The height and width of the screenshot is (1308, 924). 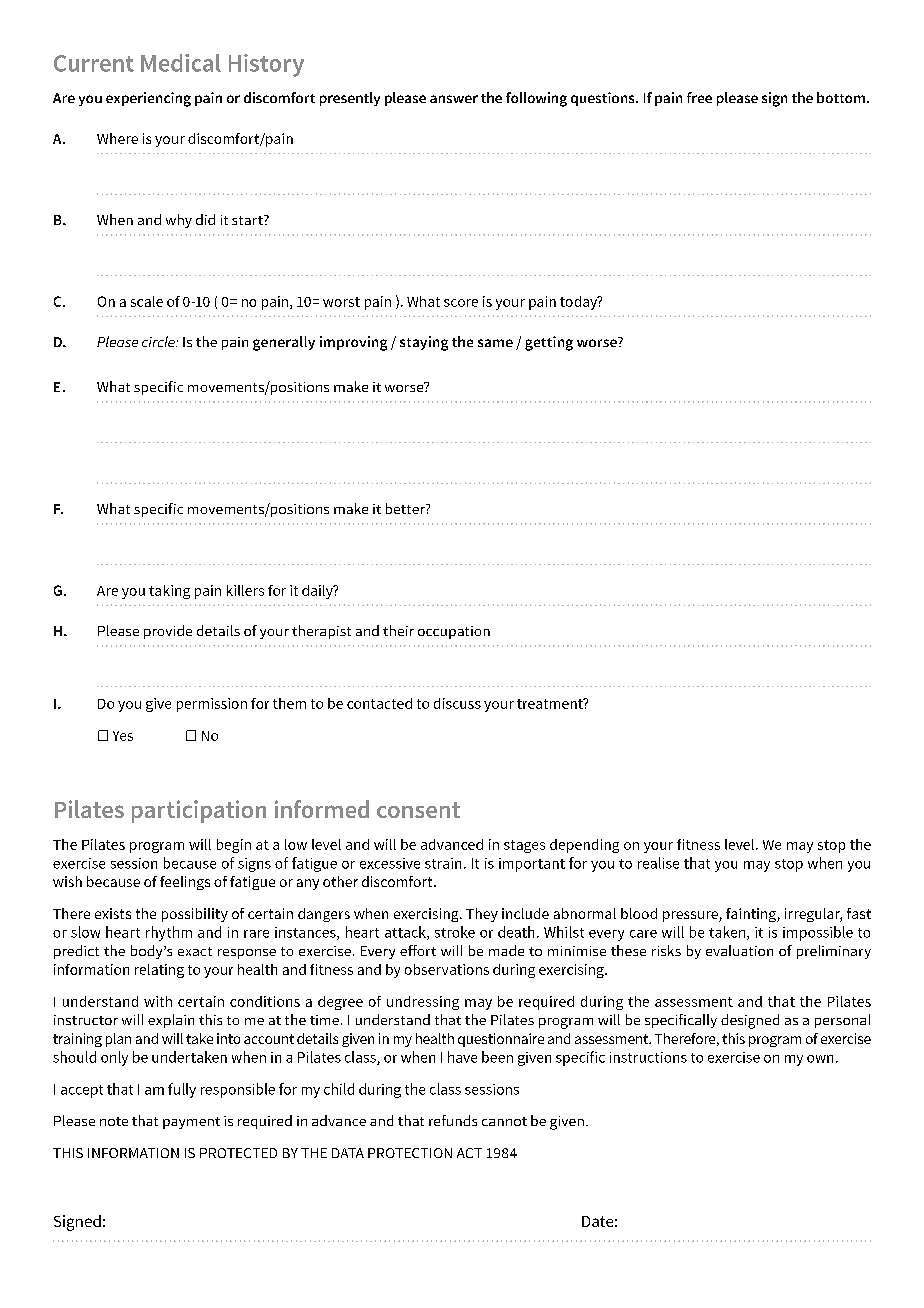 I want to click on answer, so click(x=454, y=99).
